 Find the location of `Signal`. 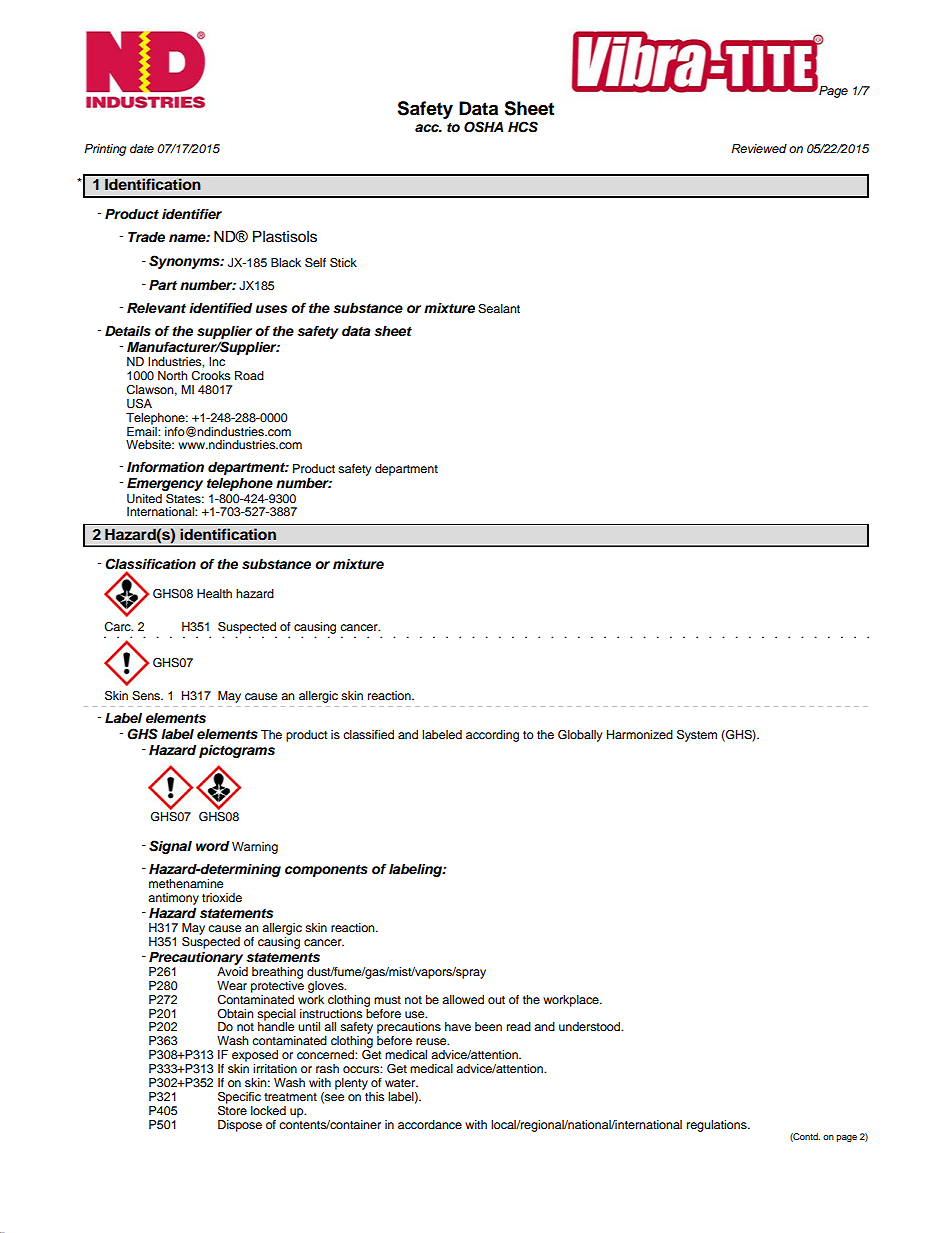

Signal is located at coordinates (170, 847).
